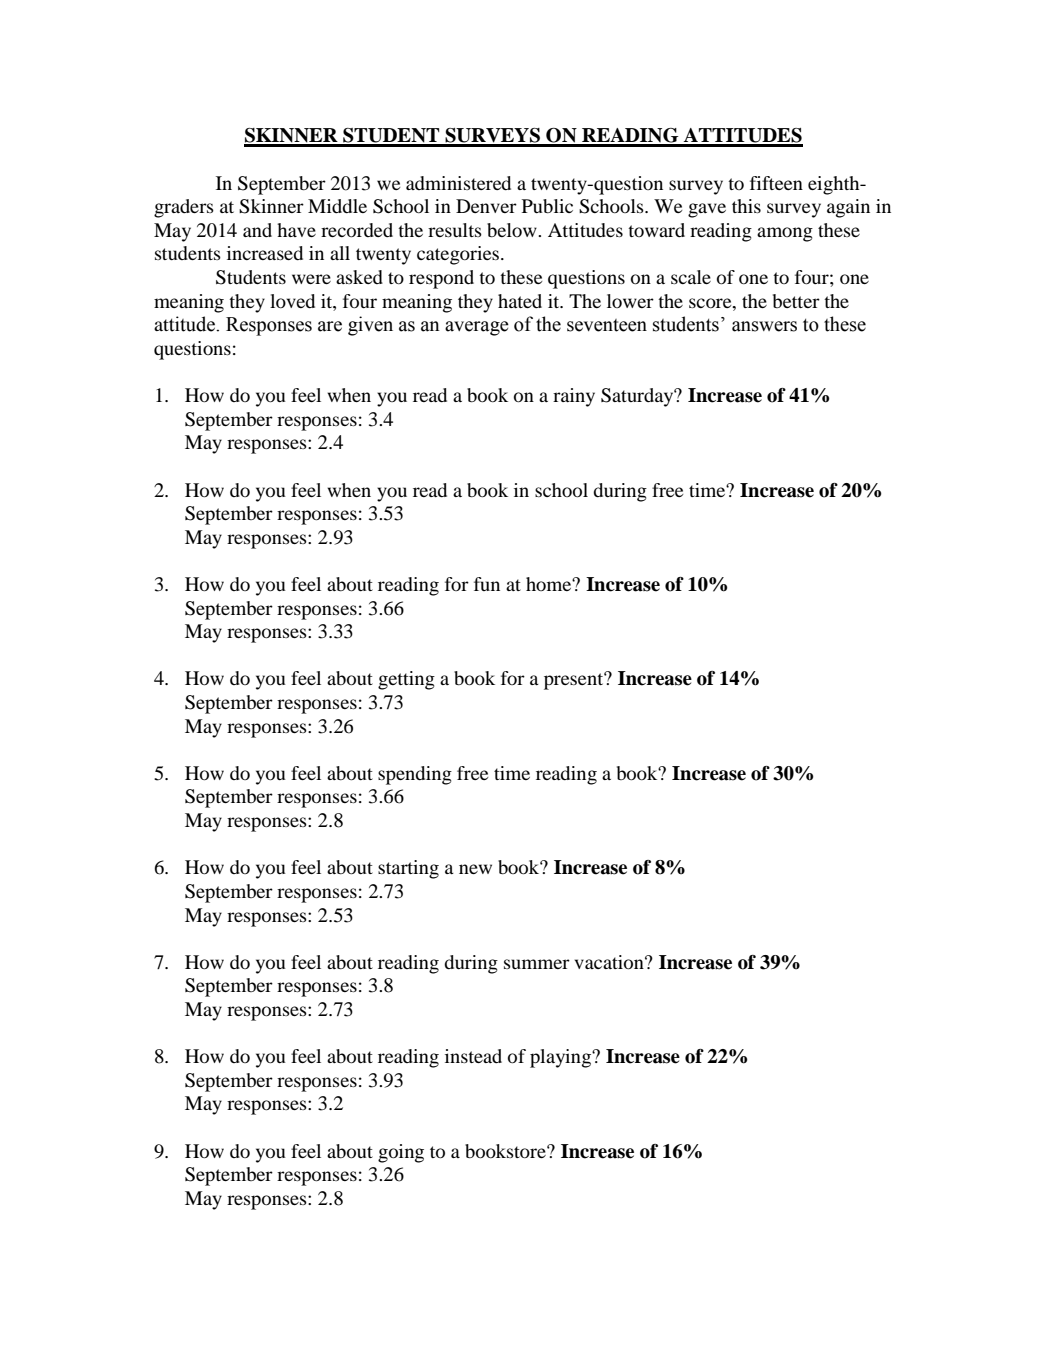  Describe the element at coordinates (337, 206) in the document. I see `Middle` at that location.
